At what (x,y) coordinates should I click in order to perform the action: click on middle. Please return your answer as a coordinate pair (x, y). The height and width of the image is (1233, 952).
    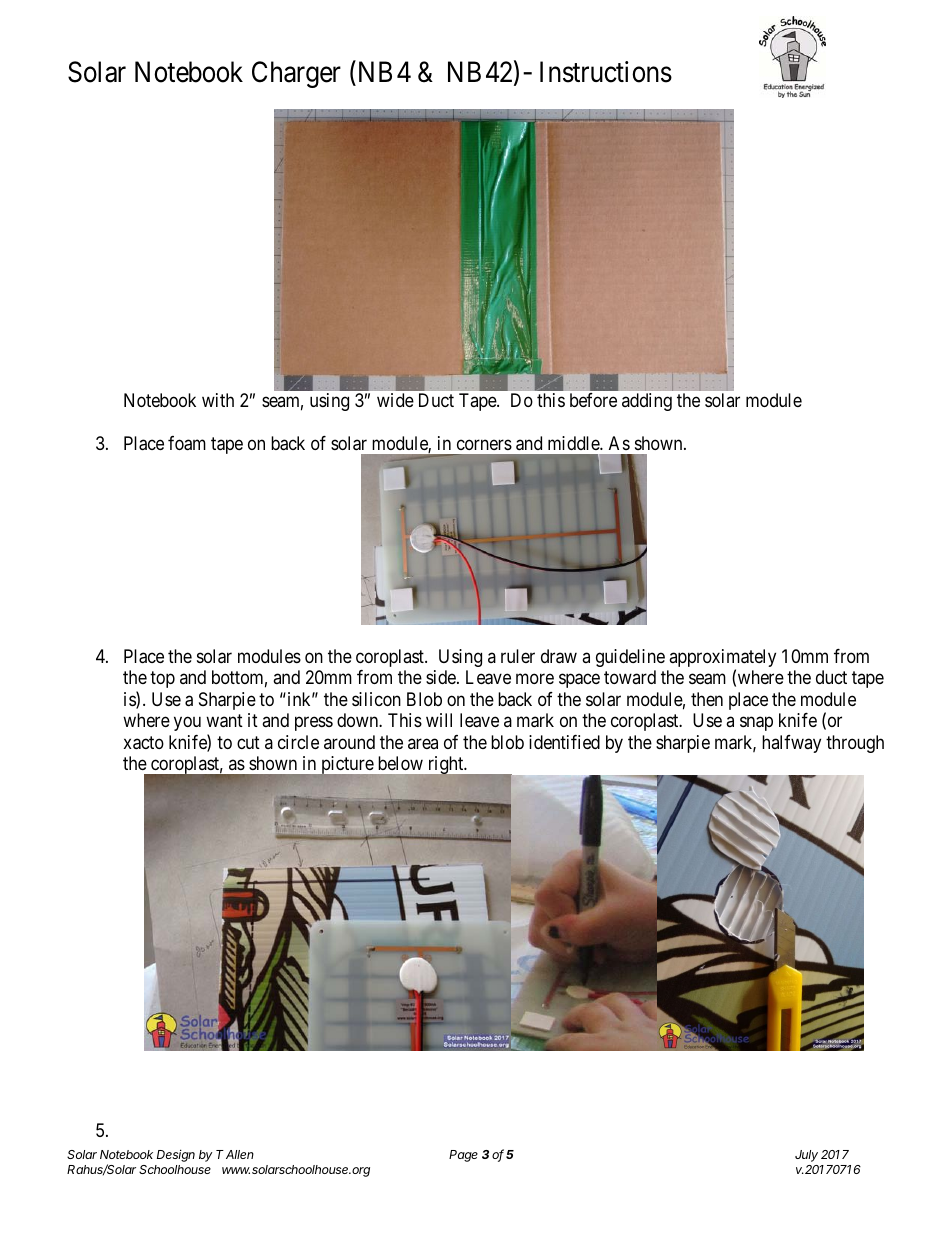
    Looking at the image, I should click on (574, 443).
